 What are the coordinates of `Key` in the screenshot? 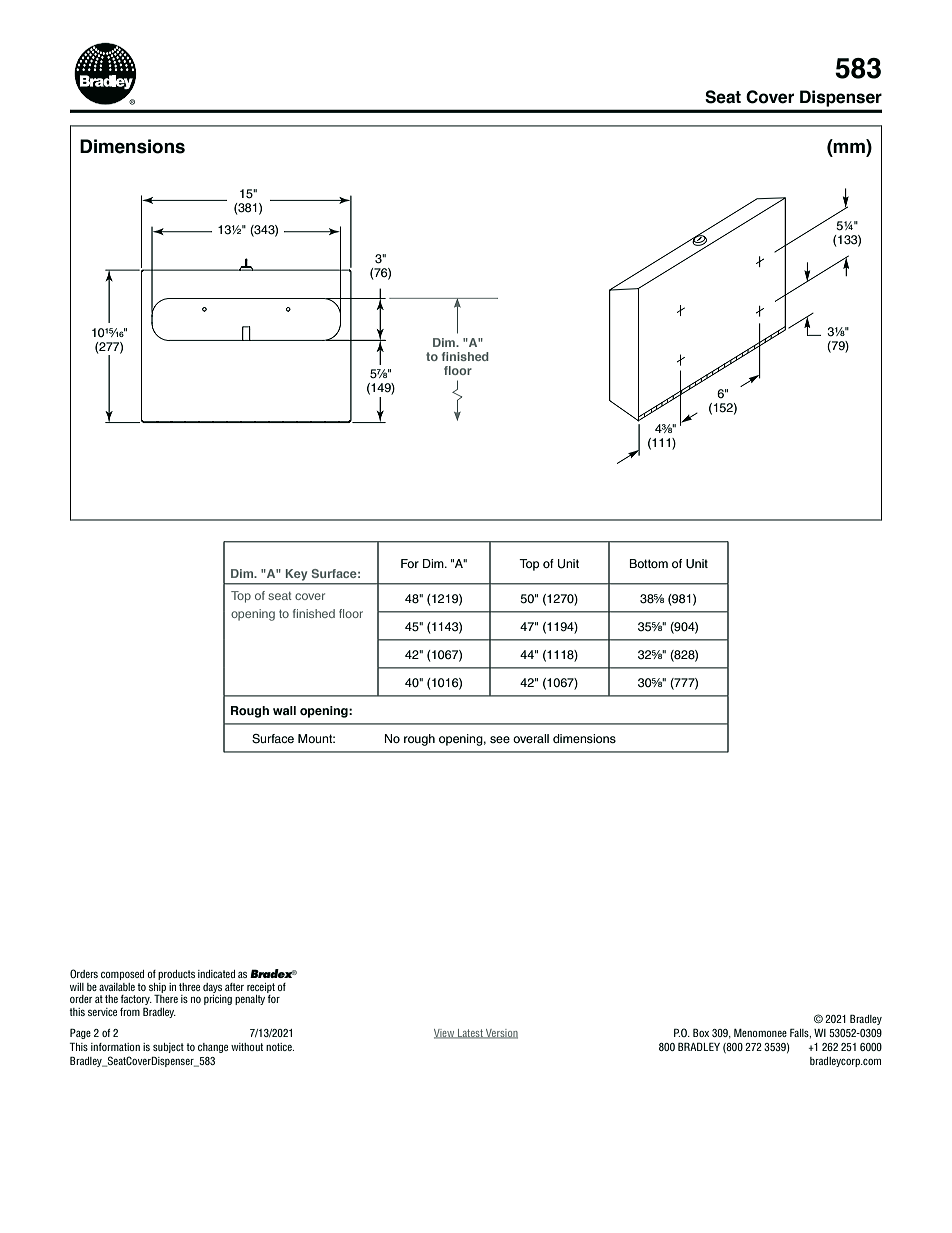 It's located at (296, 574).
